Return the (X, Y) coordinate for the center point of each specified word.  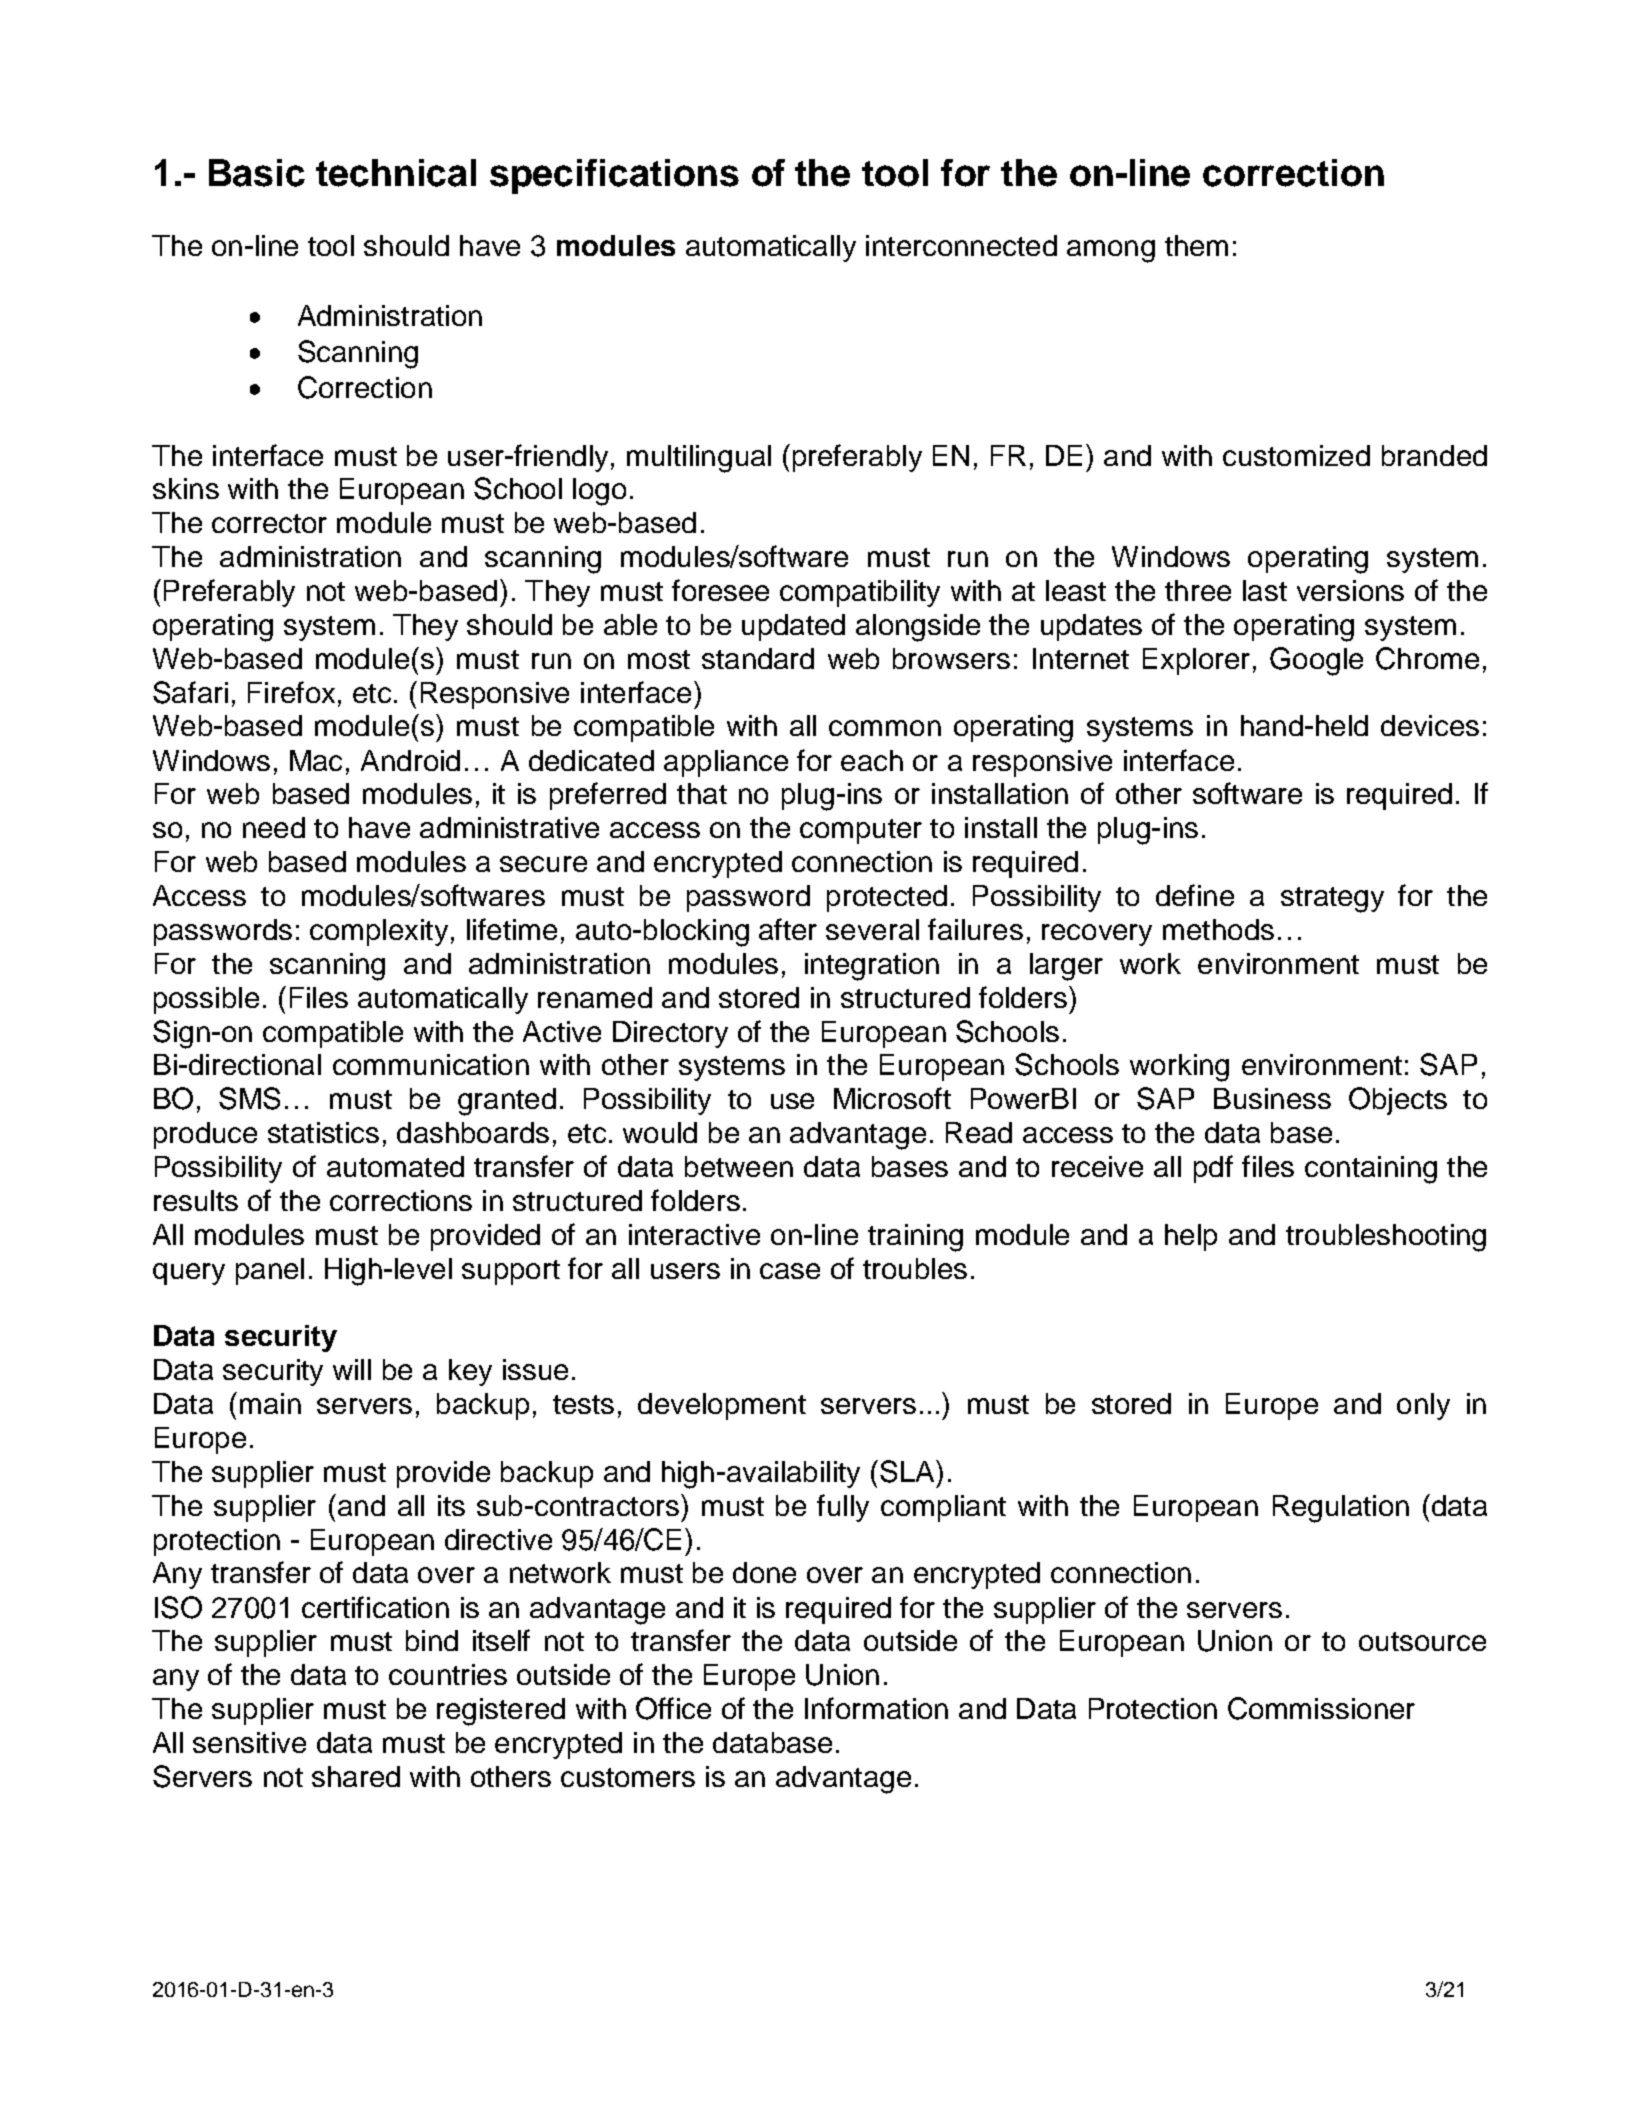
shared (356, 1776)
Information (876, 1708)
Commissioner (1321, 1708)
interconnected (961, 245)
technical (396, 173)
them (1196, 245)
